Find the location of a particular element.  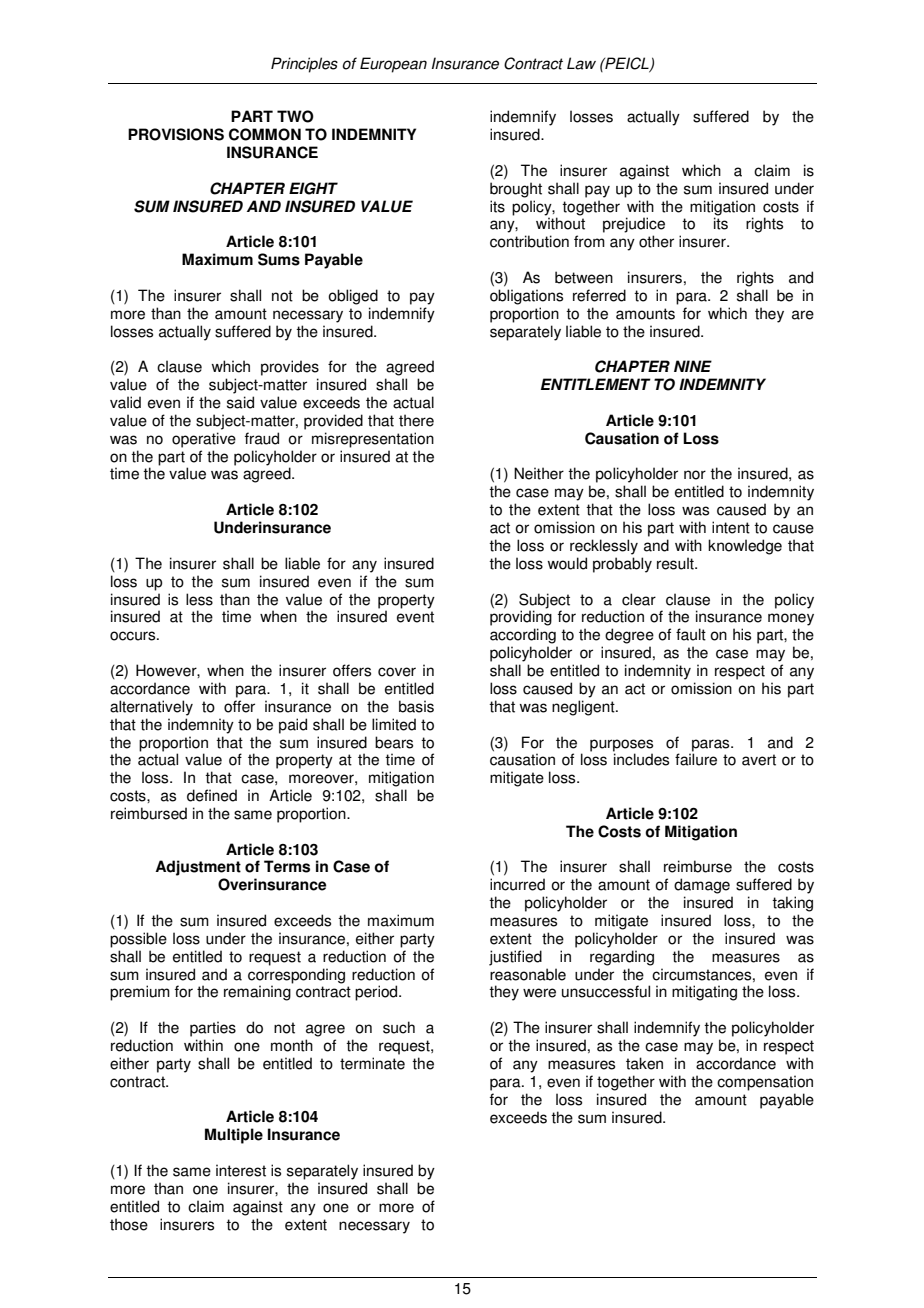

there is located at coordinates (416, 420).
